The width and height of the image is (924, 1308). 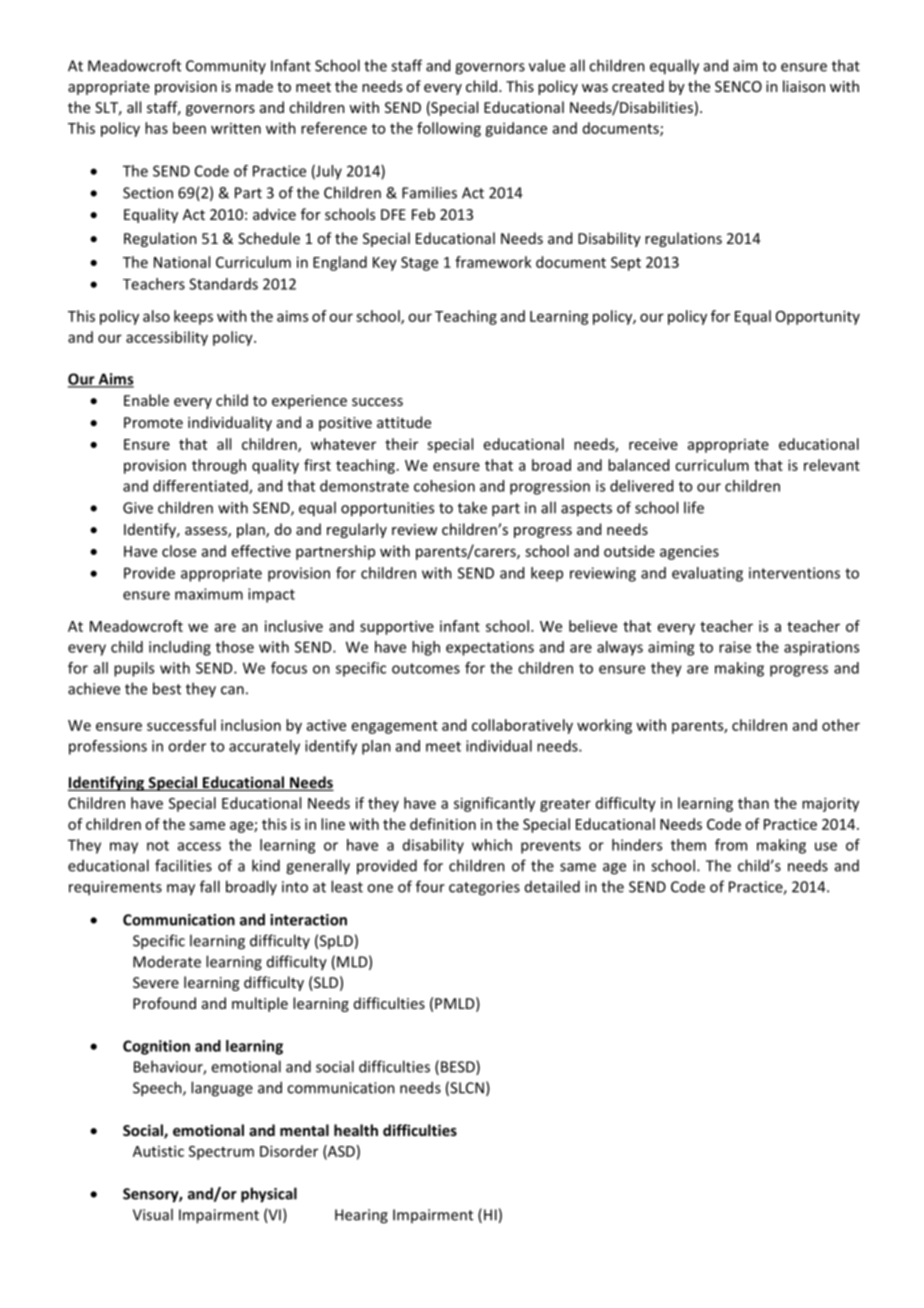 I want to click on expectations, so click(x=490, y=648).
